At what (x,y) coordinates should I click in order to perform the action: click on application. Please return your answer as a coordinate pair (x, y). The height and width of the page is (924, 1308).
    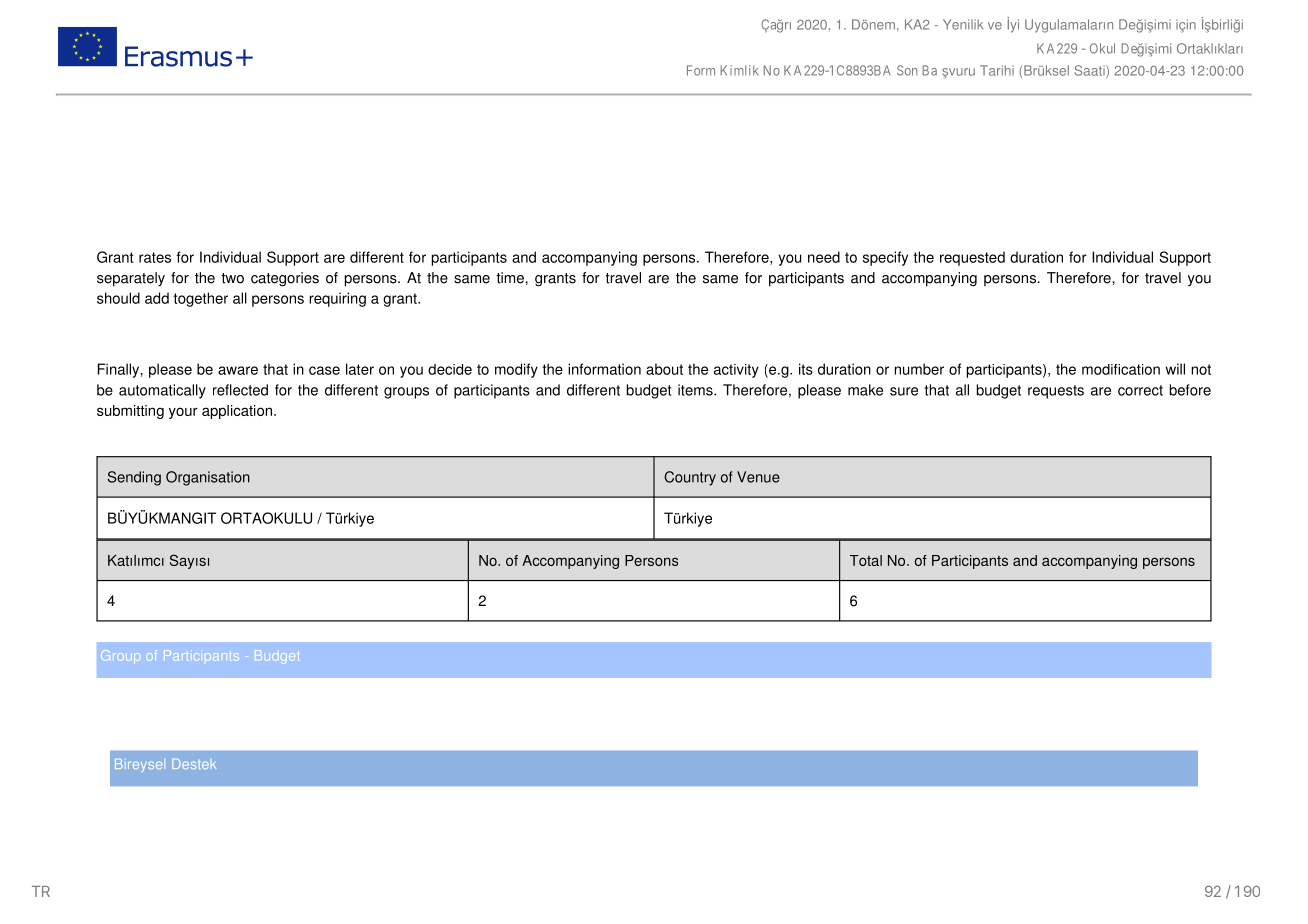
    Looking at the image, I should click on (237, 412).
